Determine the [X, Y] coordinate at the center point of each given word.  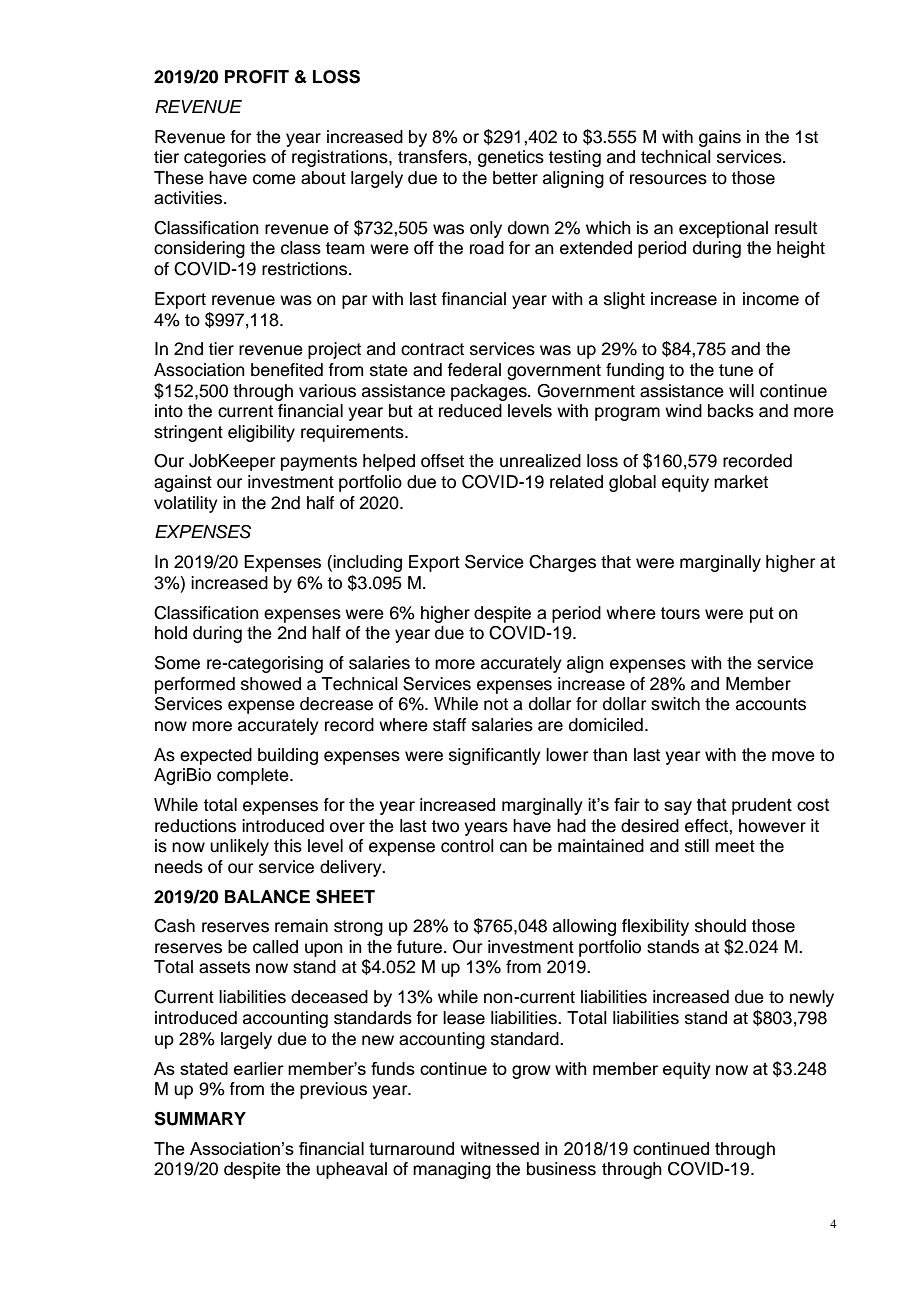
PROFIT [257, 77]
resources [668, 179]
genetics [511, 158]
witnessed [500, 1148]
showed [271, 684]
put [762, 615]
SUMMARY [200, 1119]
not [496, 704]
